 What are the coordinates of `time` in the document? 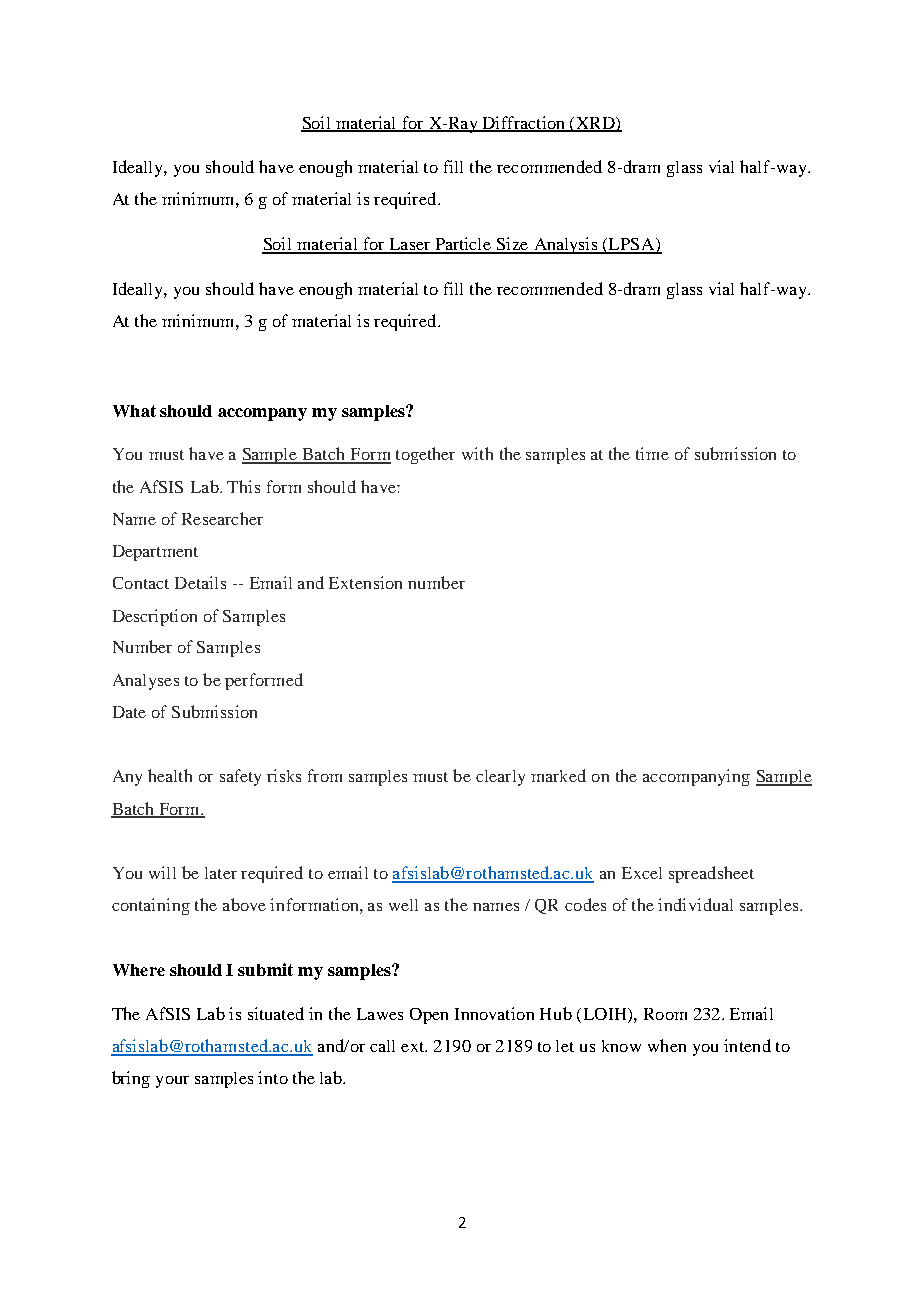 It's located at (652, 453).
